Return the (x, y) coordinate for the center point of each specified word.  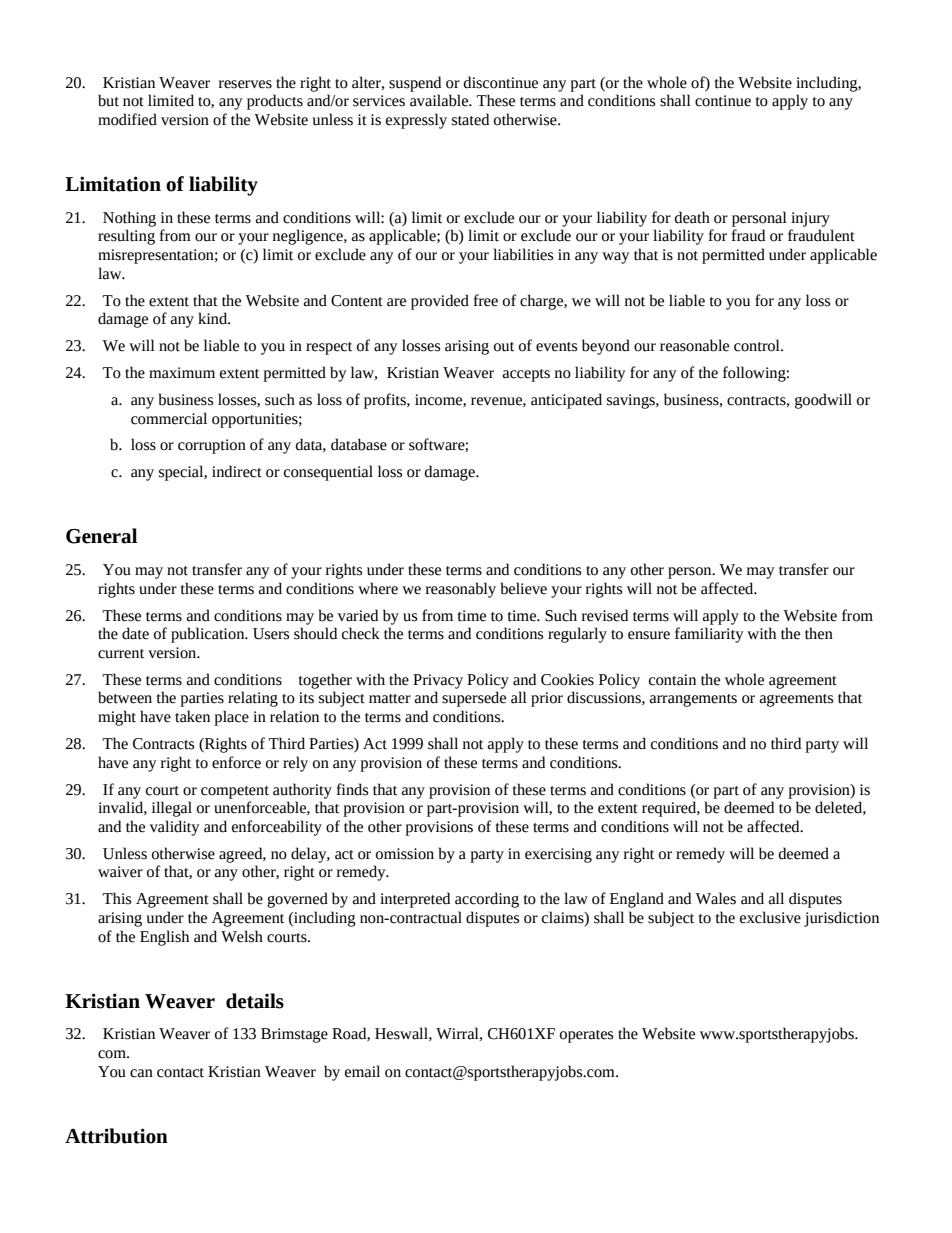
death (692, 217)
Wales (715, 898)
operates (586, 1036)
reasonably (461, 590)
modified (127, 119)
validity (175, 828)
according (487, 900)
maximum (182, 373)
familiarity (709, 635)
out (504, 347)
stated (470, 119)
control (758, 345)
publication (209, 635)
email (362, 1071)
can (141, 1073)
